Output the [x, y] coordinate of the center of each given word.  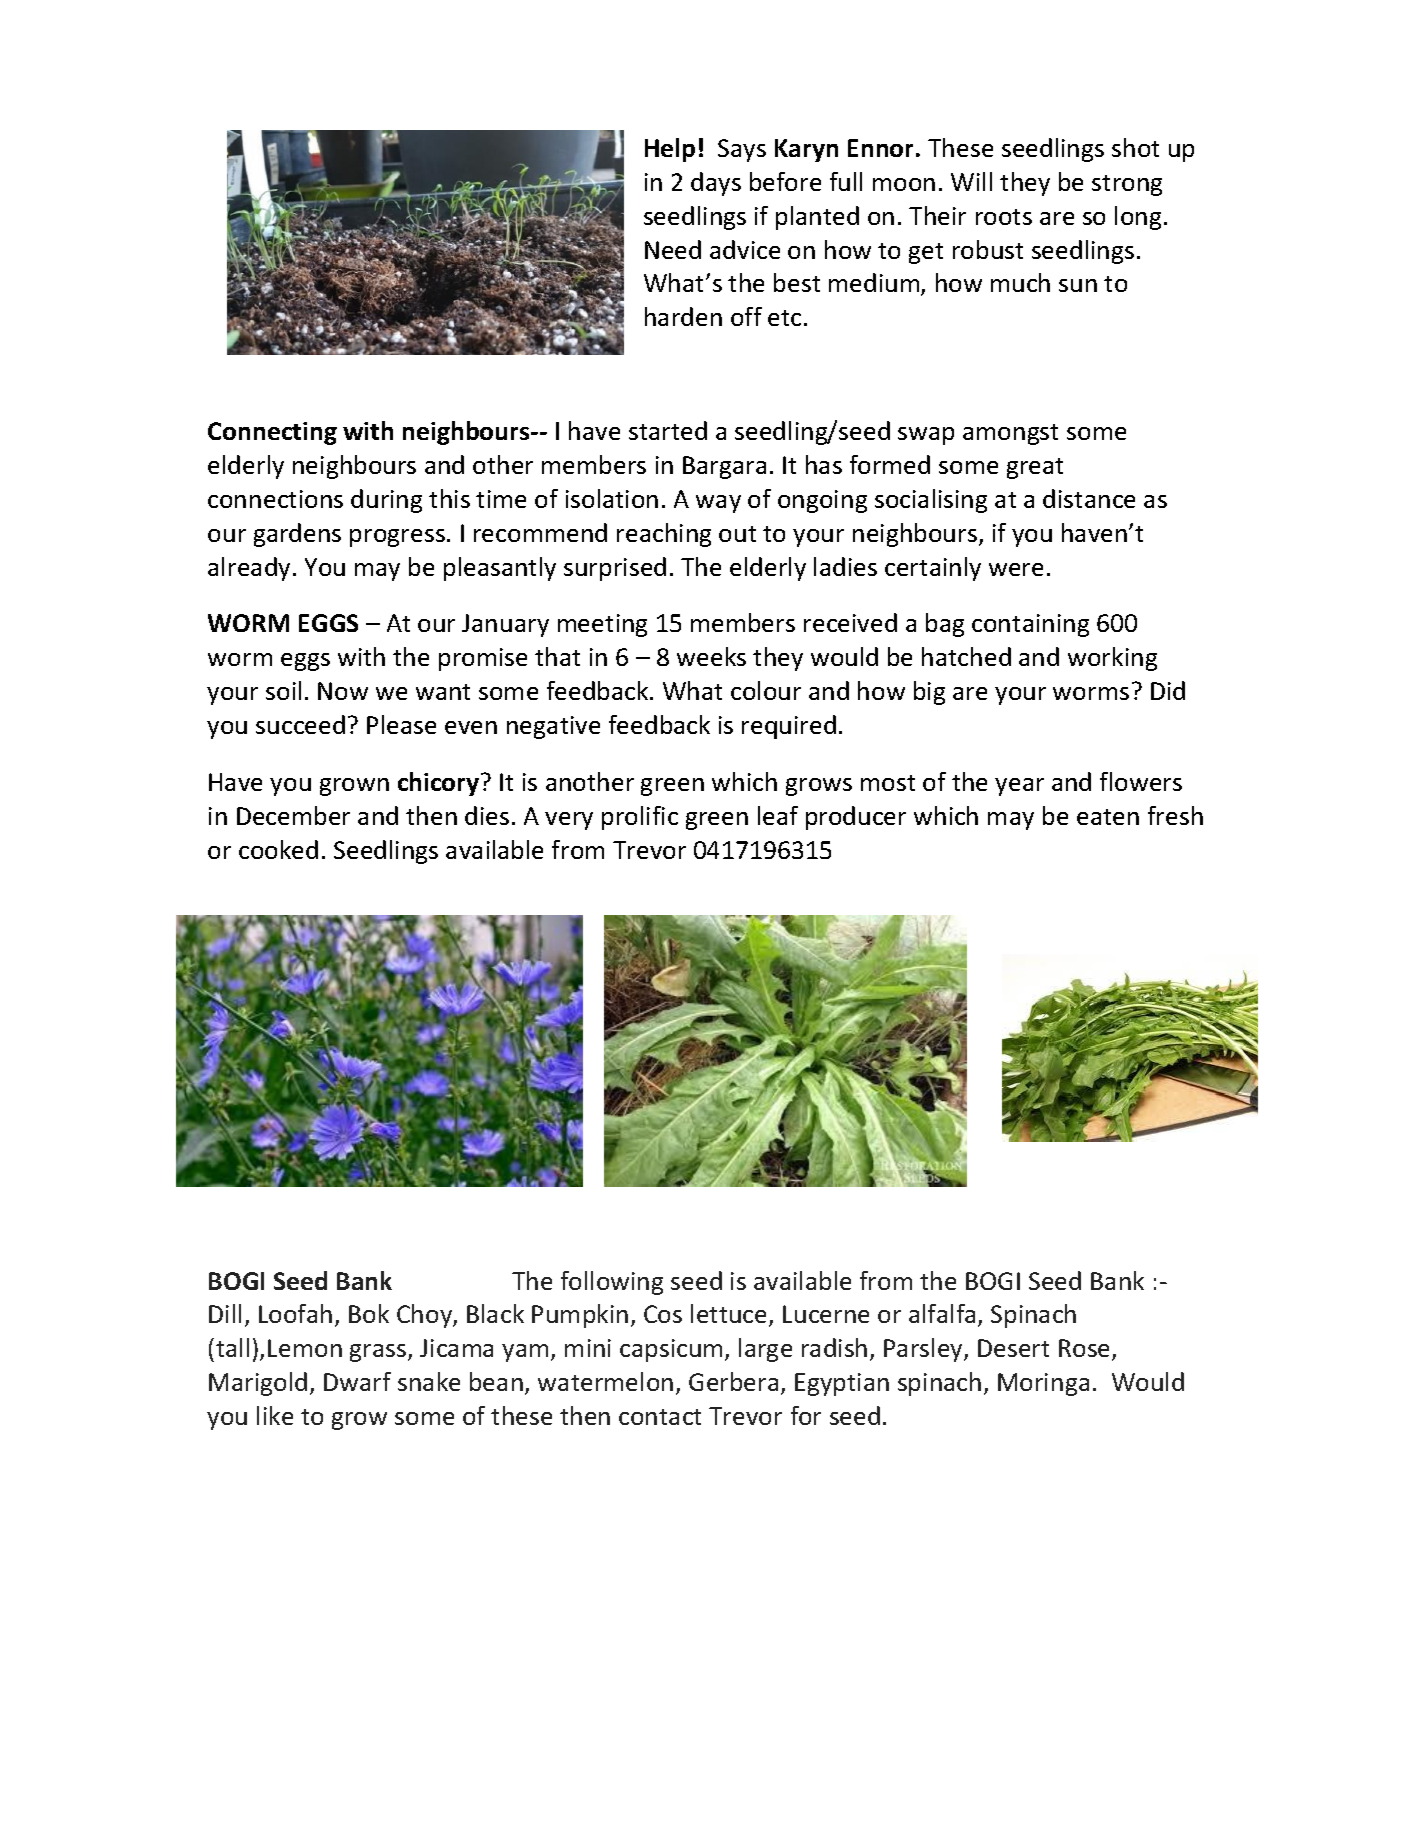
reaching [664, 535]
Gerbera [733, 1381]
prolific [640, 818]
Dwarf [357, 1381]
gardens [297, 535]
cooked [278, 849]
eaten [1108, 817]
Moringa [1043, 1384]
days [716, 184]
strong [1127, 185]
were [1016, 569]
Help [670, 150]
